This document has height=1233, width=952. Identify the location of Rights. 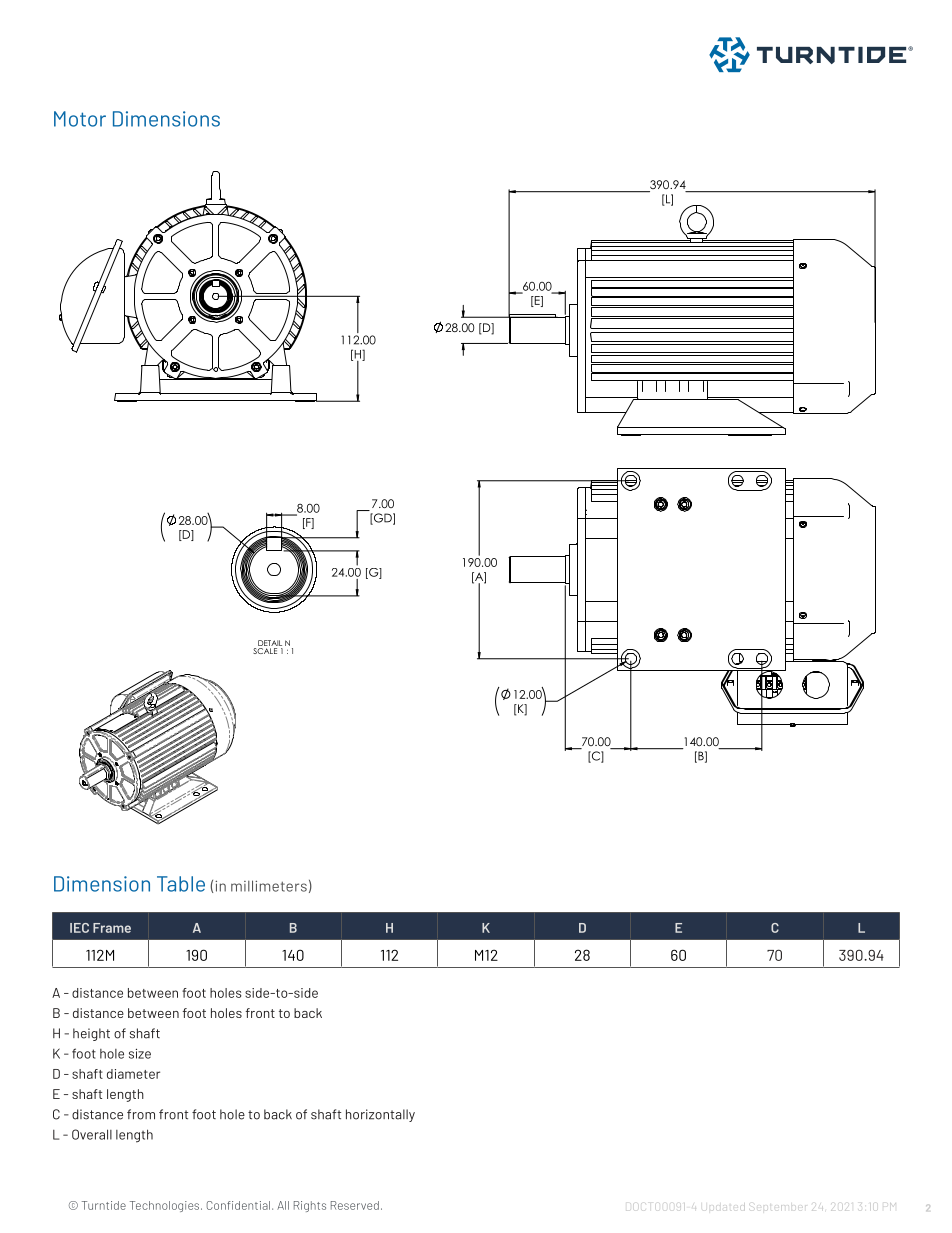
(310, 1206).
